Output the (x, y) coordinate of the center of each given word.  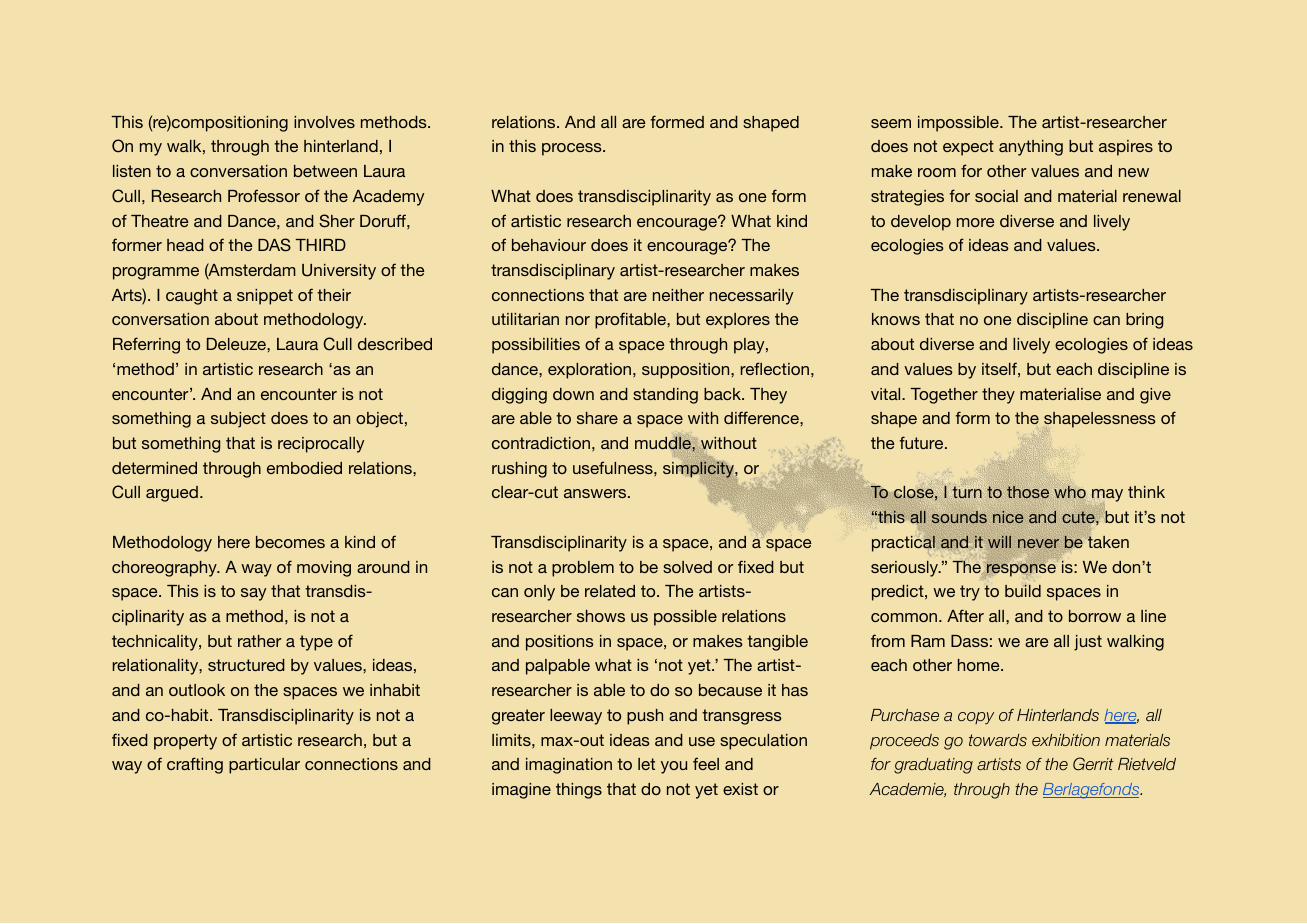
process (573, 149)
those (1028, 492)
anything (1031, 148)
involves (324, 122)
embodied (304, 468)
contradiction (541, 443)
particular (264, 766)
